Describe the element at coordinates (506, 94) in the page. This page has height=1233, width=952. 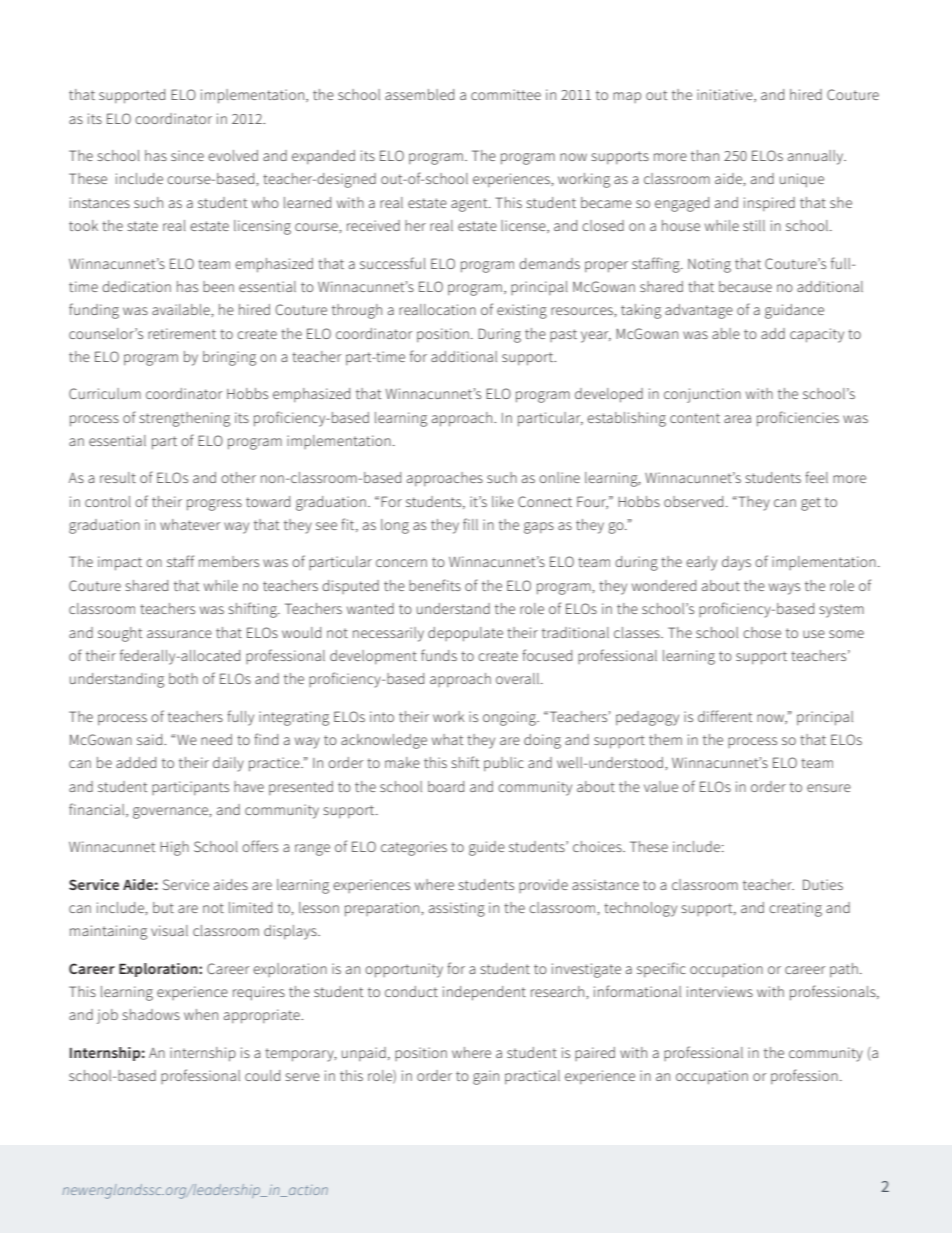
I see `committee` at that location.
